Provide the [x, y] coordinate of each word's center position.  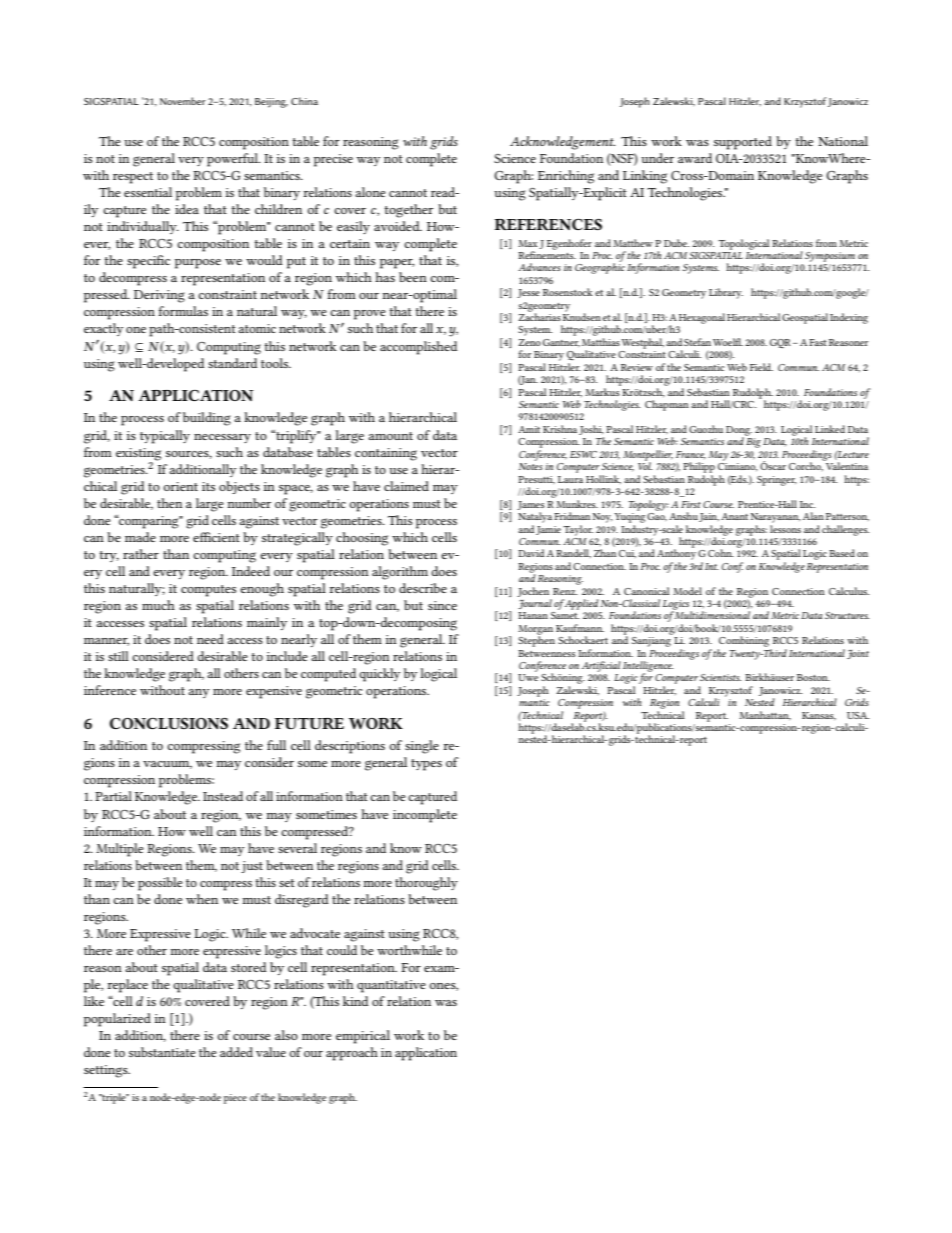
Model [687, 591]
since [442, 605]
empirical [363, 1037]
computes [208, 591]
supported [743, 143]
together [409, 211]
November [183, 101]
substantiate [162, 1052]
